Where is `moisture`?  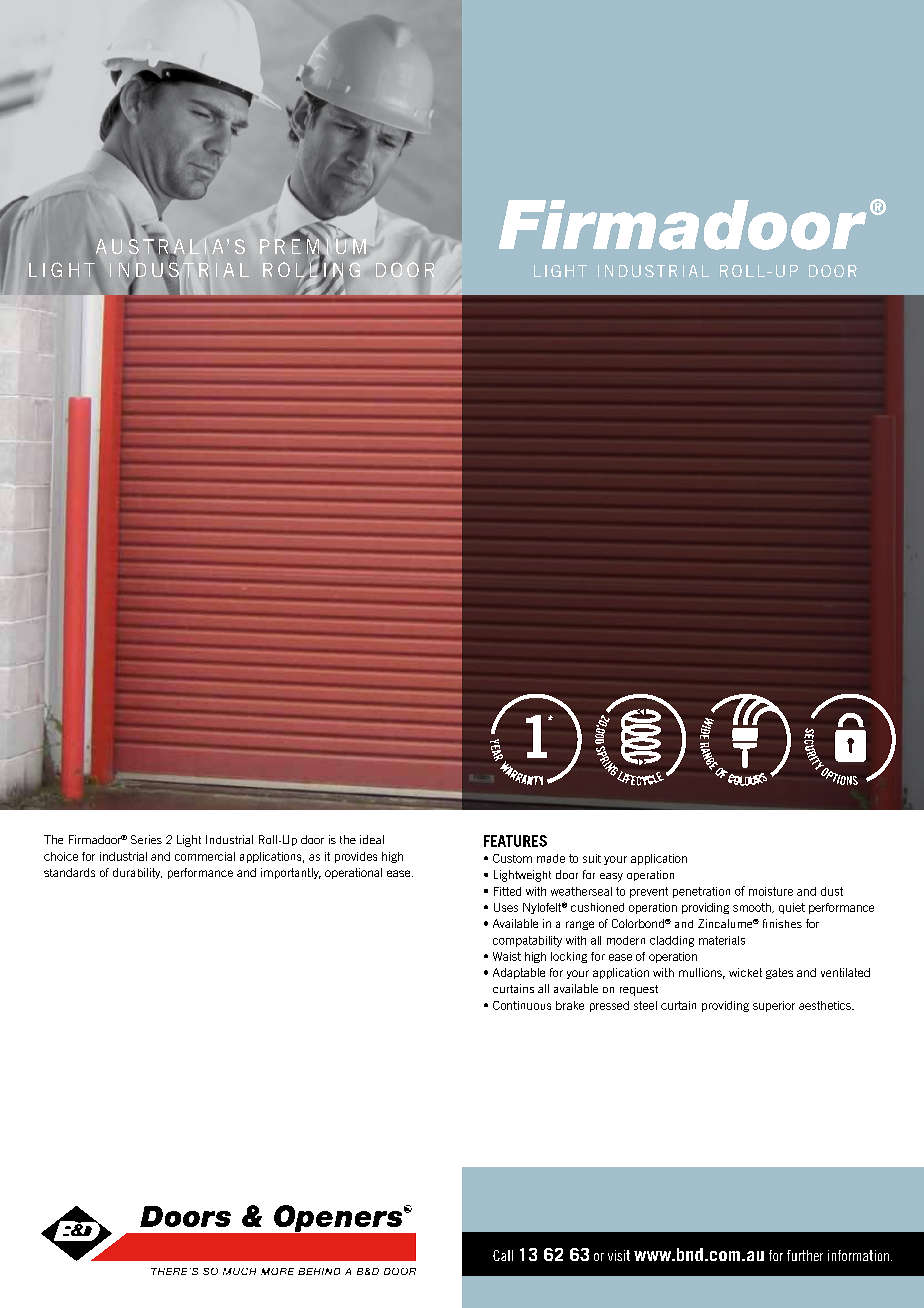 moisture is located at coordinates (771, 891).
